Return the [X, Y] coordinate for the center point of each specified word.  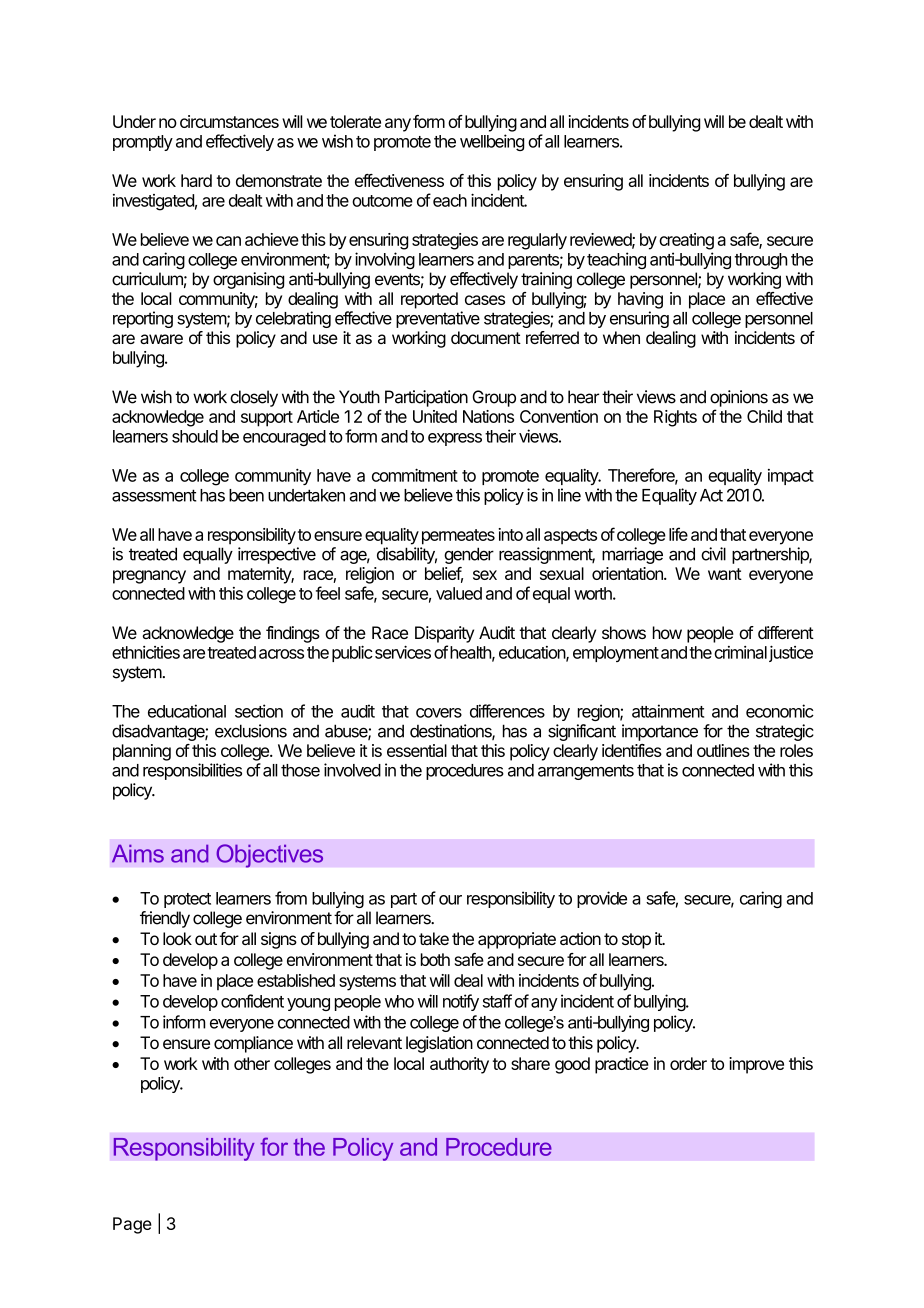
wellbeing [492, 142]
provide [602, 899]
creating [686, 241]
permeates [458, 537]
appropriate [517, 940]
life [678, 534]
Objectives [269, 856]
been [246, 495]
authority [459, 1065]
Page [132, 1225]
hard [196, 180]
